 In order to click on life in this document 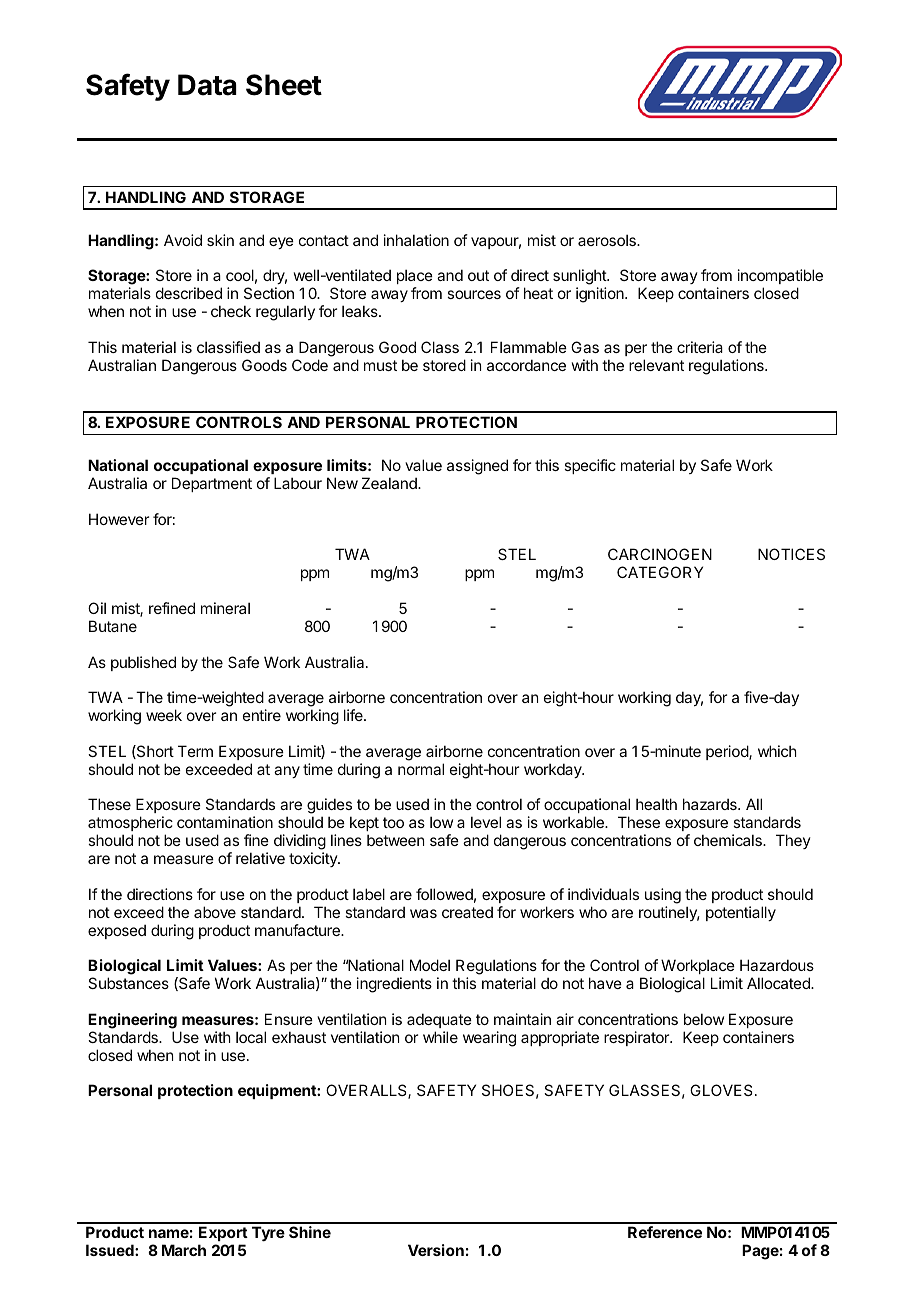, I will do `click(354, 715)`.
